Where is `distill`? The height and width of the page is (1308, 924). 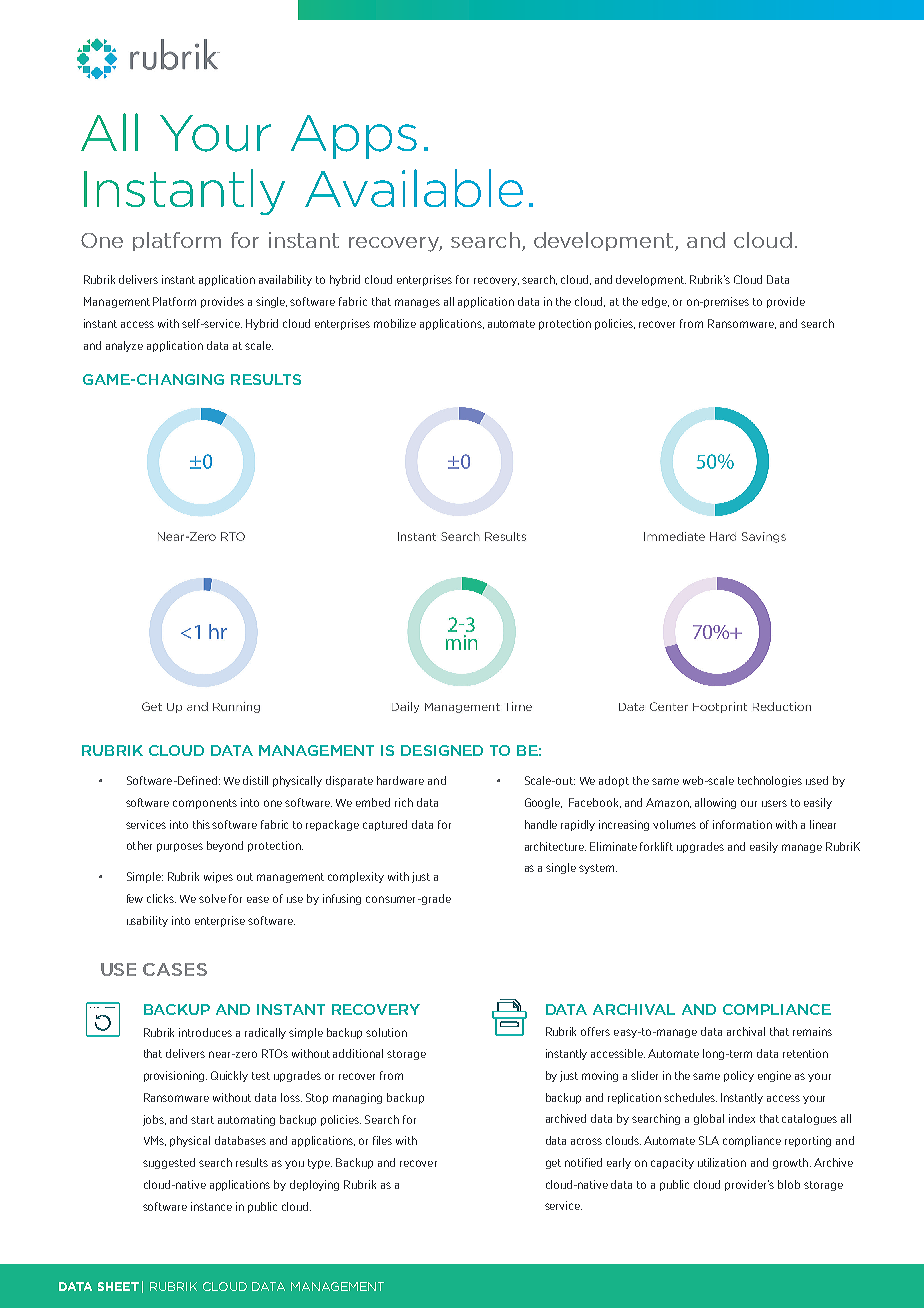 distill is located at coordinates (255, 780).
